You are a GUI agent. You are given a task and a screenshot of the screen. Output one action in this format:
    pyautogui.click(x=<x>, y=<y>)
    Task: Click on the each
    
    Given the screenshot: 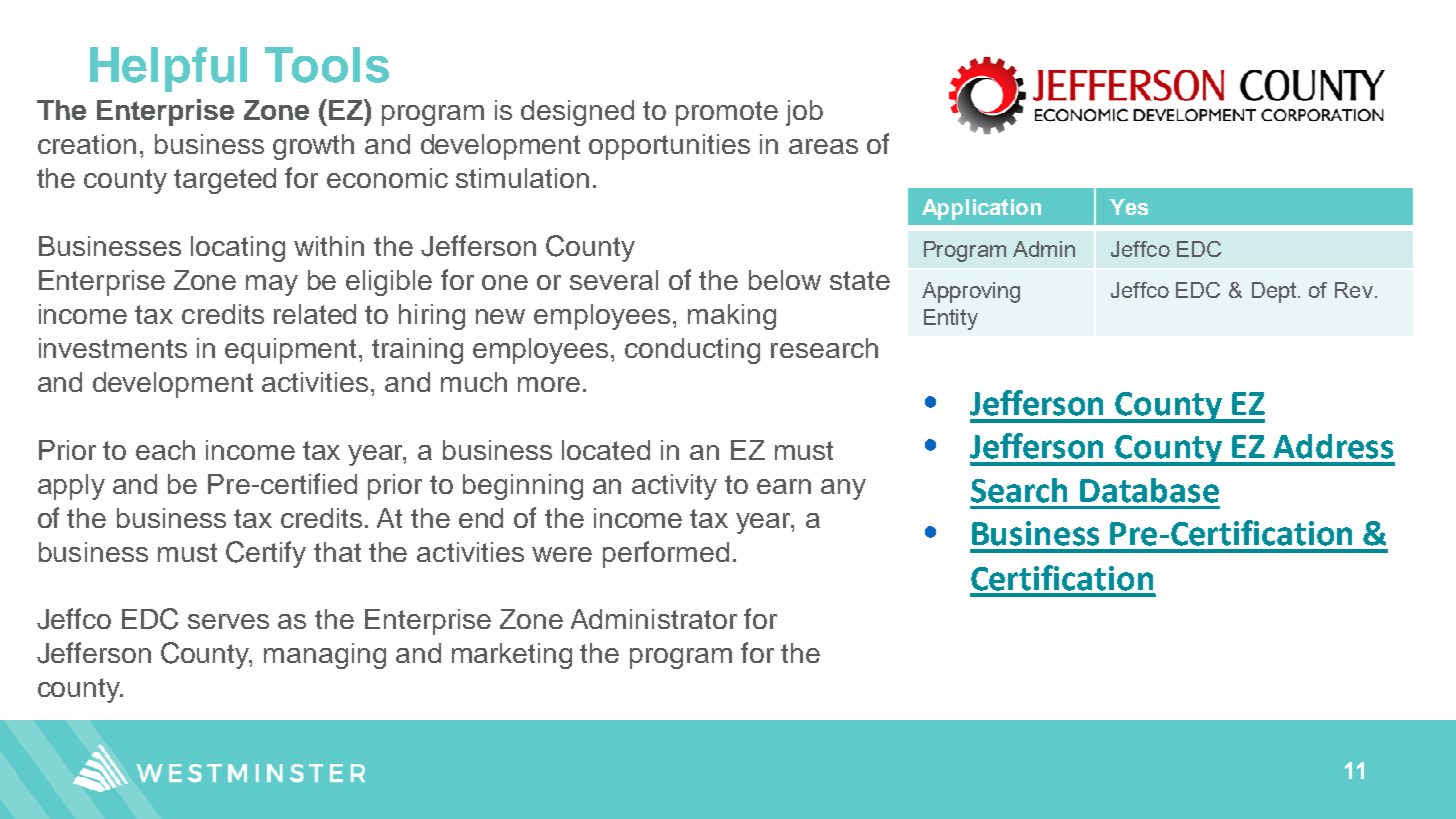 What is the action you would take?
    pyautogui.click(x=165, y=450)
